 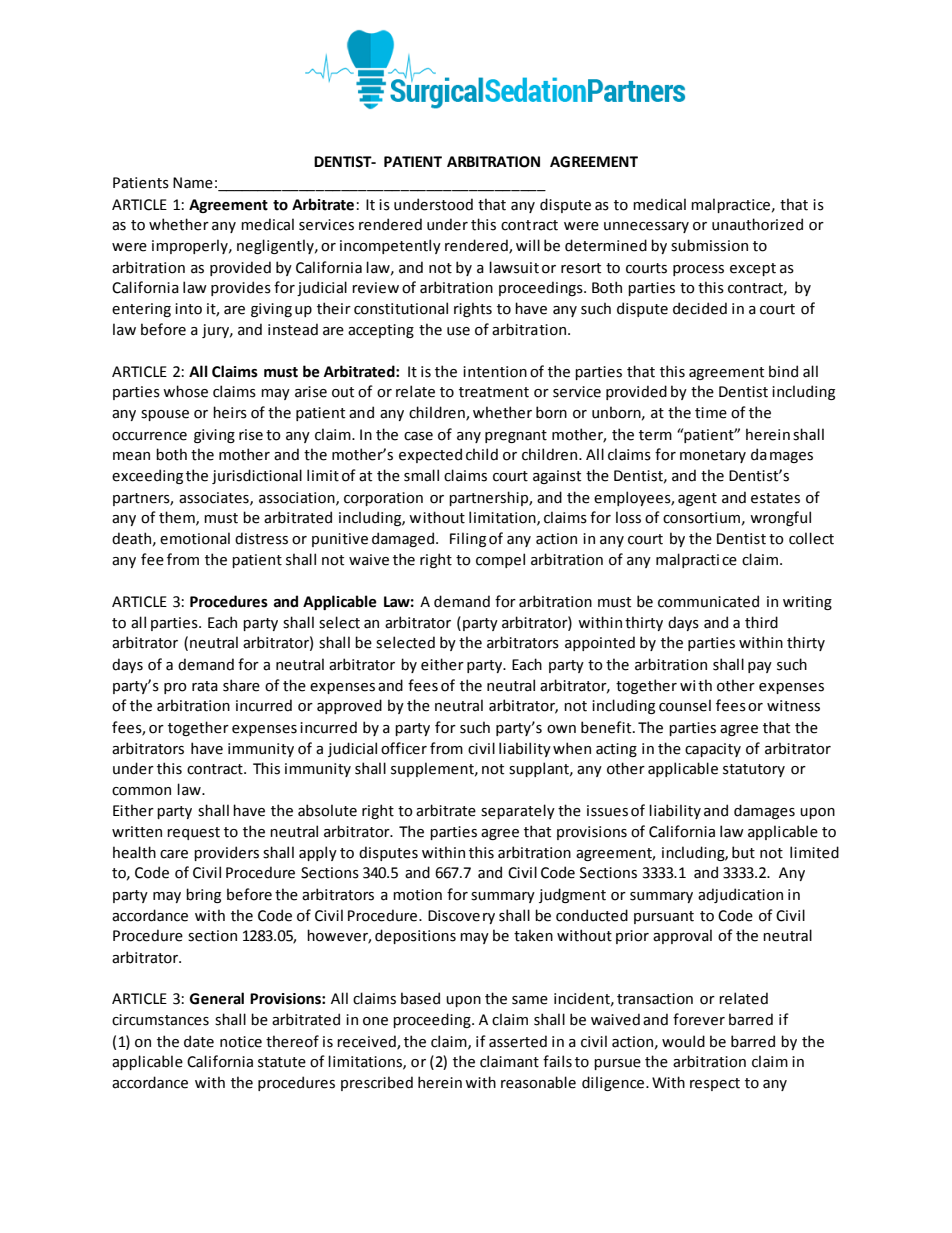 What do you see at coordinates (709, 245) in the page?
I see `submission` at bounding box center [709, 245].
